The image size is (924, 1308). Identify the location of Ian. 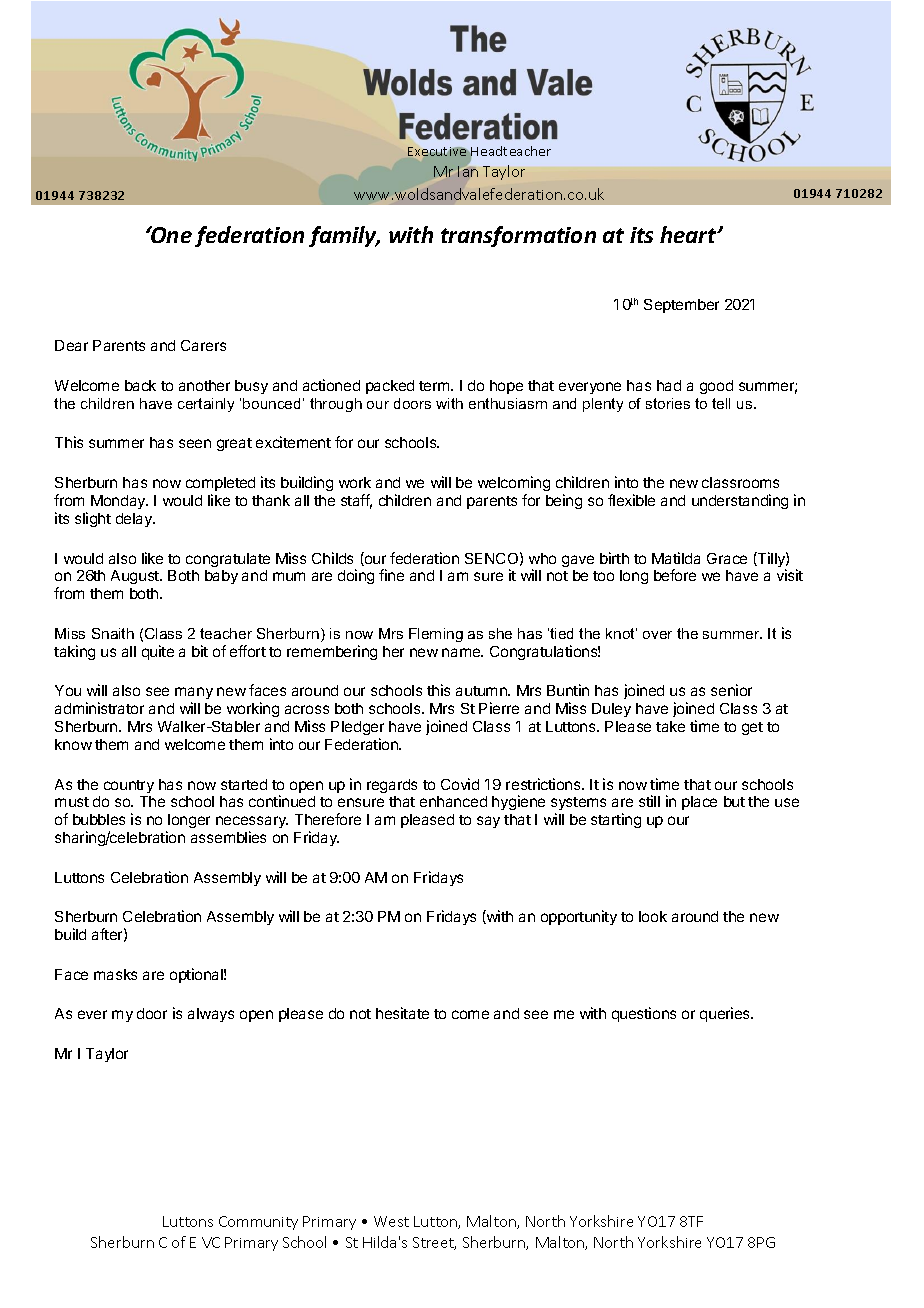
(468, 171).
